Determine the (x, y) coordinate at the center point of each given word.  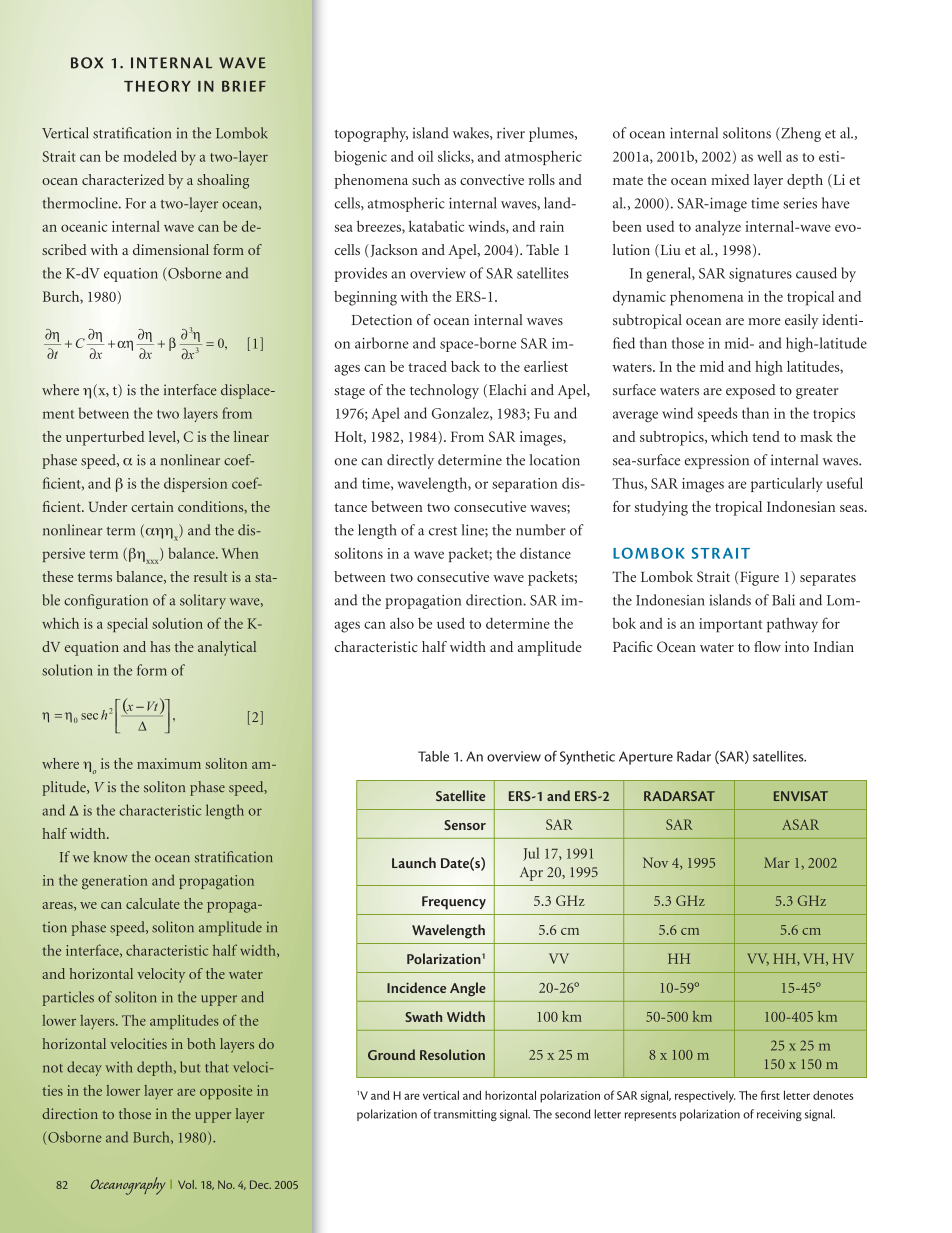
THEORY (157, 86)
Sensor (465, 825)
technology (444, 391)
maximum (169, 763)
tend (766, 436)
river (511, 133)
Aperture (646, 758)
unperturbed (105, 438)
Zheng (800, 134)
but (190, 1067)
